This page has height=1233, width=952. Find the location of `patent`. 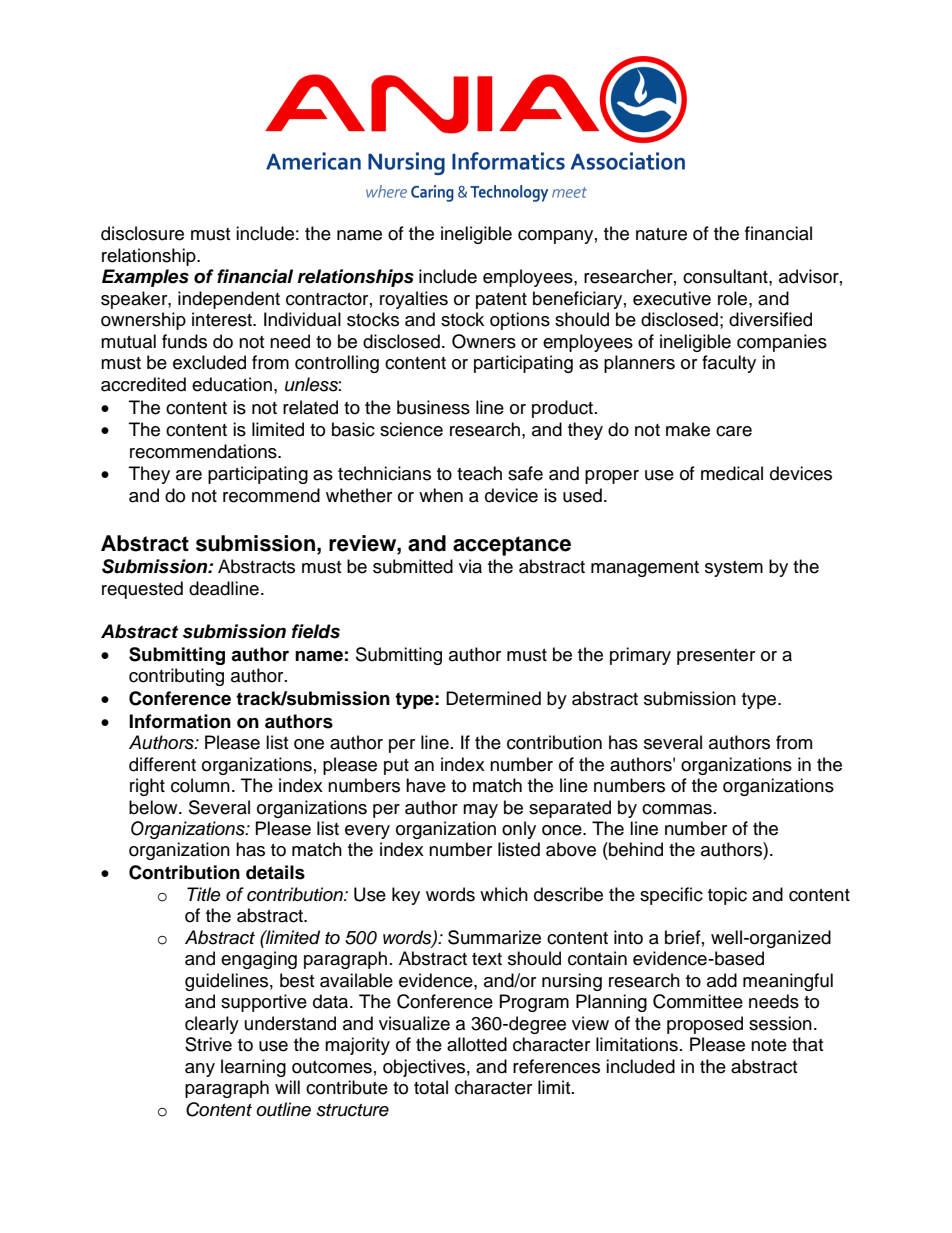

patent is located at coordinates (501, 301).
